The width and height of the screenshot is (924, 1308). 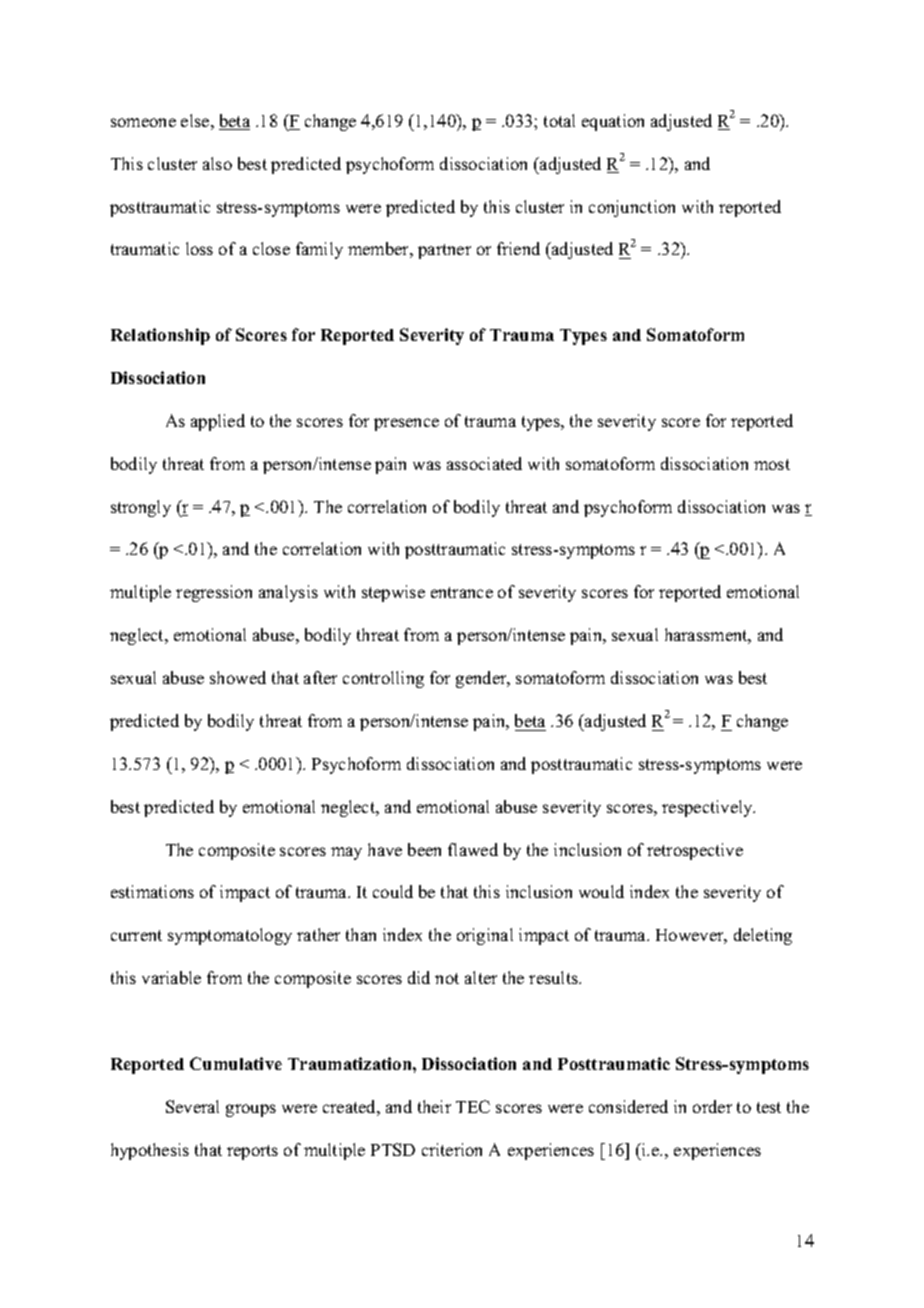 What do you see at coordinates (214, 593) in the screenshot?
I see `regression` at bounding box center [214, 593].
